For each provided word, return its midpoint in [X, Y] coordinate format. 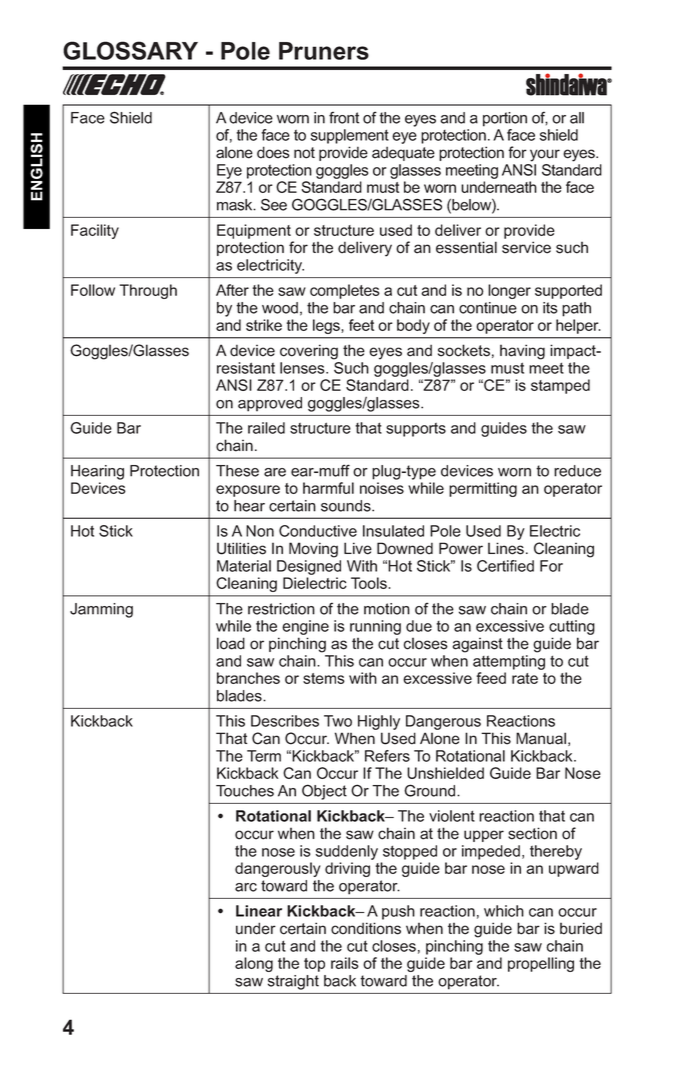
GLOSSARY [130, 50]
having [522, 352]
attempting [509, 662]
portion [505, 119]
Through [148, 291]
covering [309, 352]
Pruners [324, 51]
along [254, 964]
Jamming [101, 610]
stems [324, 678]
